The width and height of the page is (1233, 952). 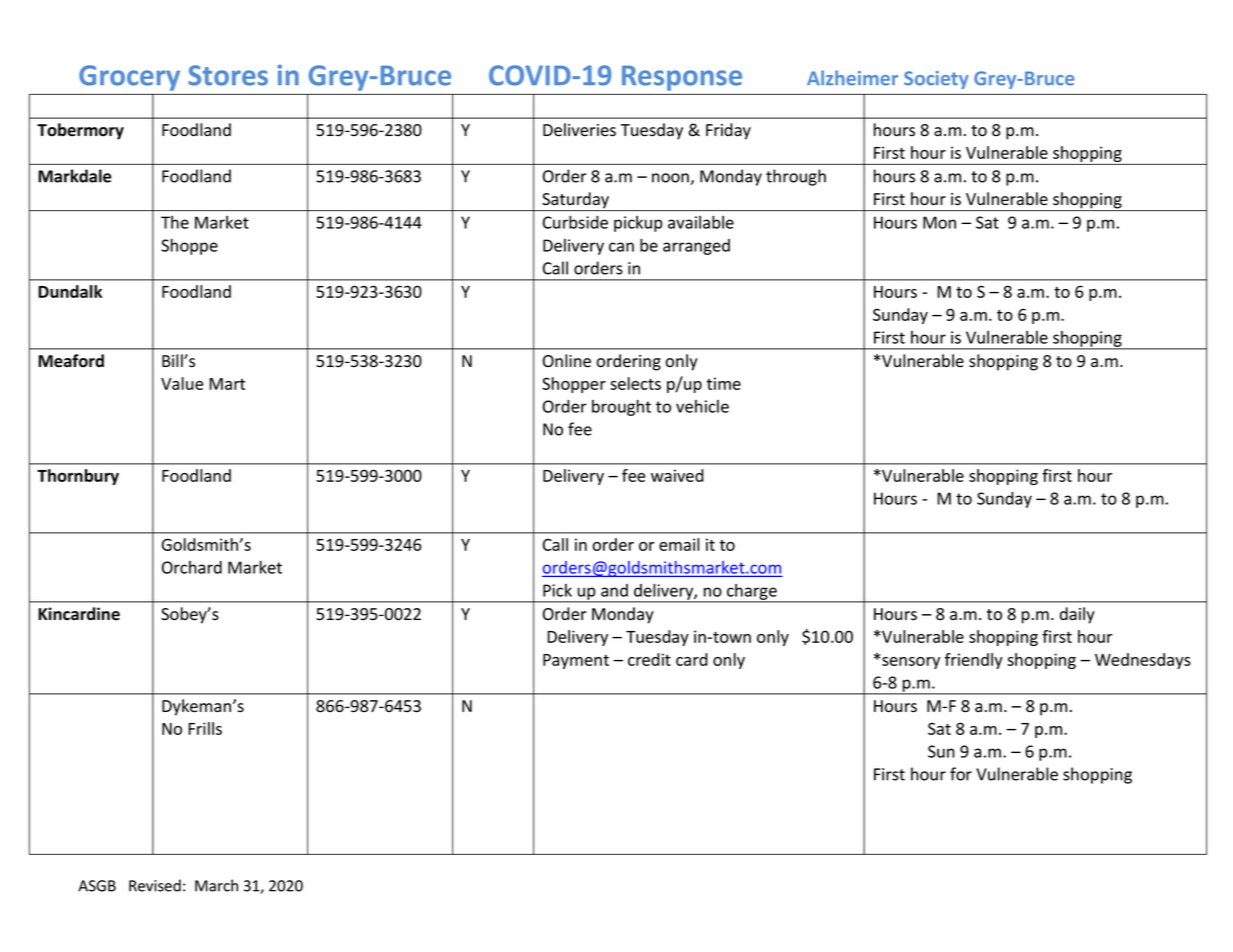 I want to click on Revised, so click(x=155, y=885).
